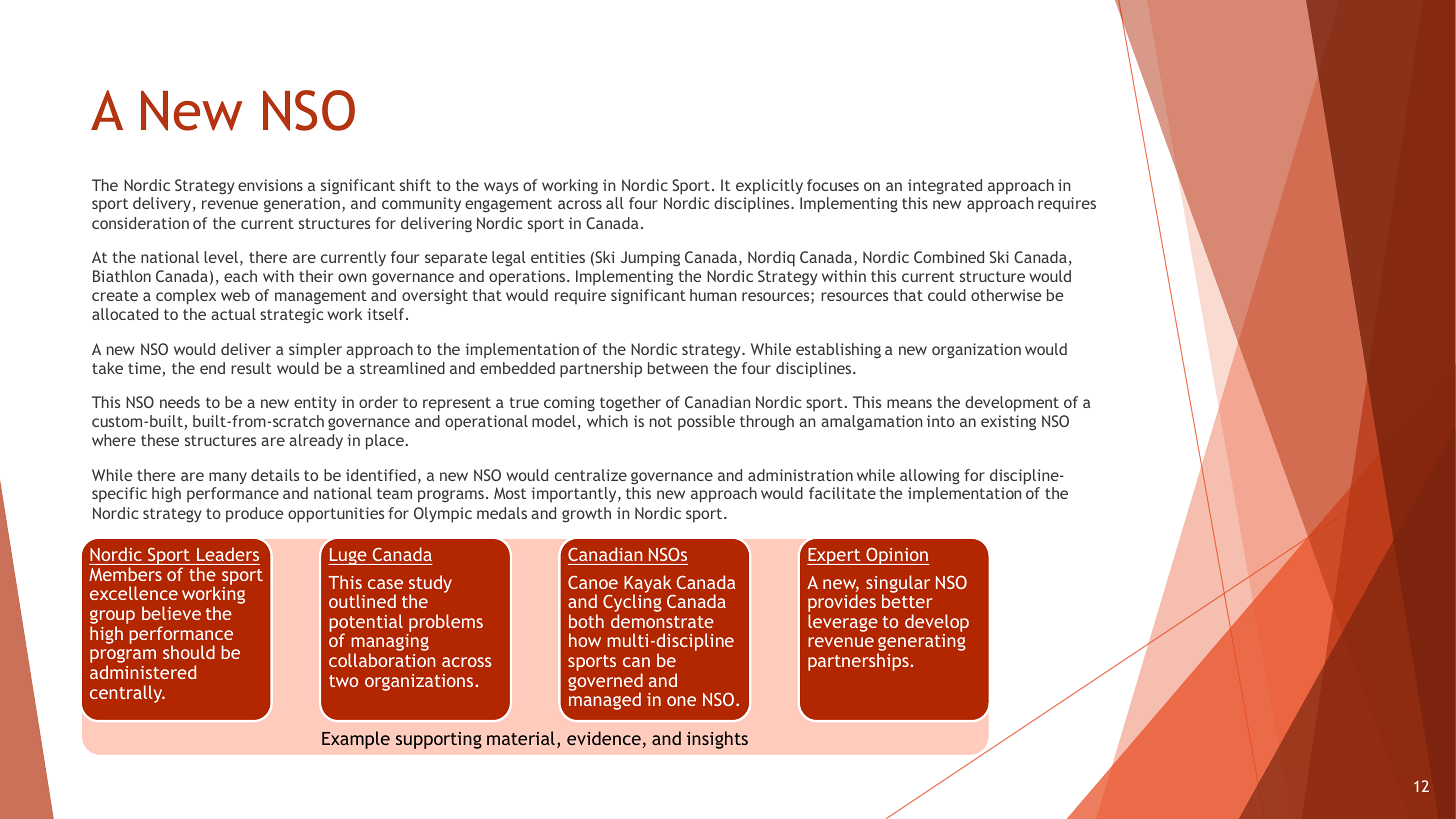 Image resolution: width=1456 pixels, height=819 pixels. I want to click on envisions, so click(270, 185).
